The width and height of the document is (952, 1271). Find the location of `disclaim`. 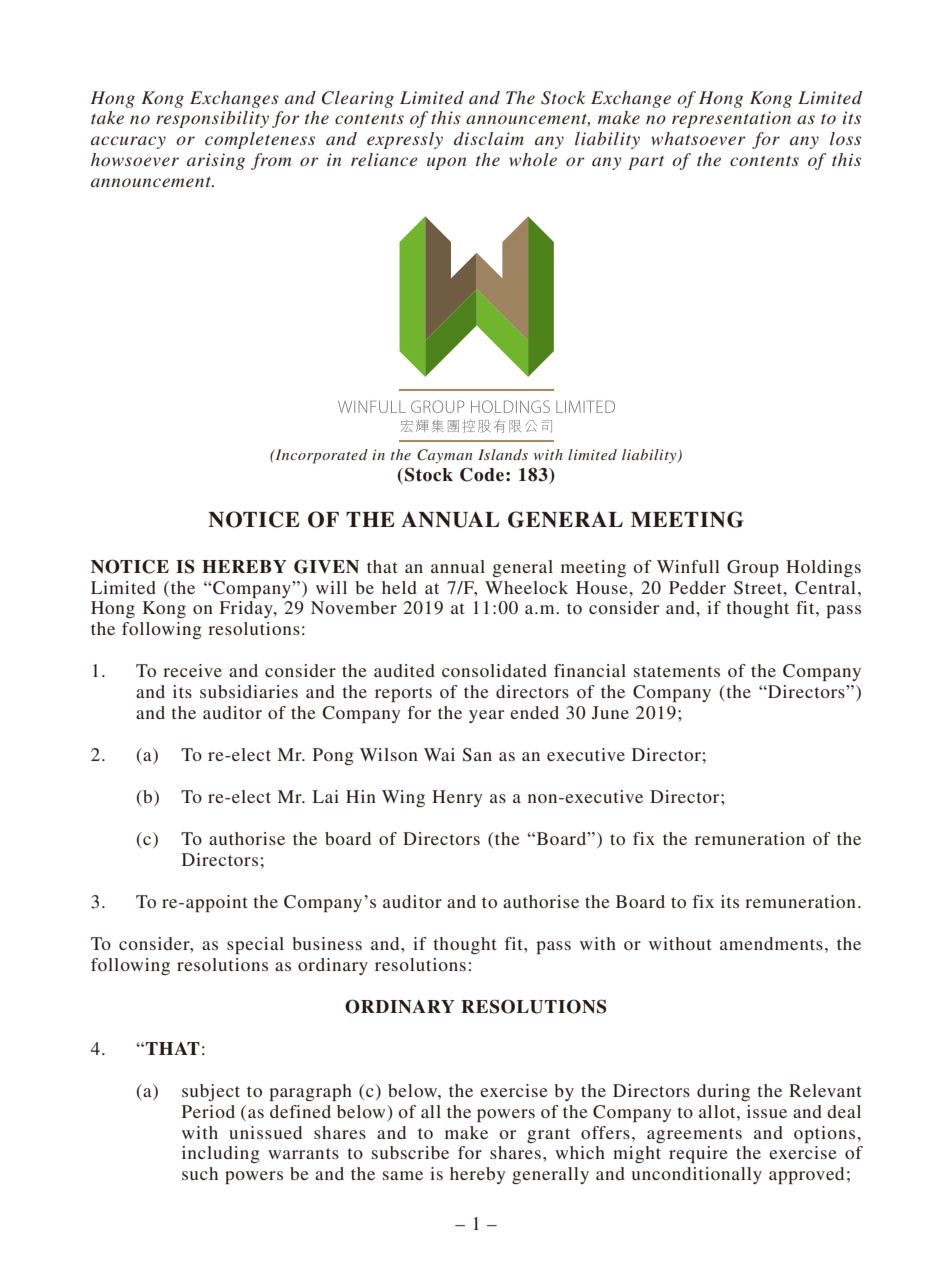

disclaim is located at coordinates (489, 138).
